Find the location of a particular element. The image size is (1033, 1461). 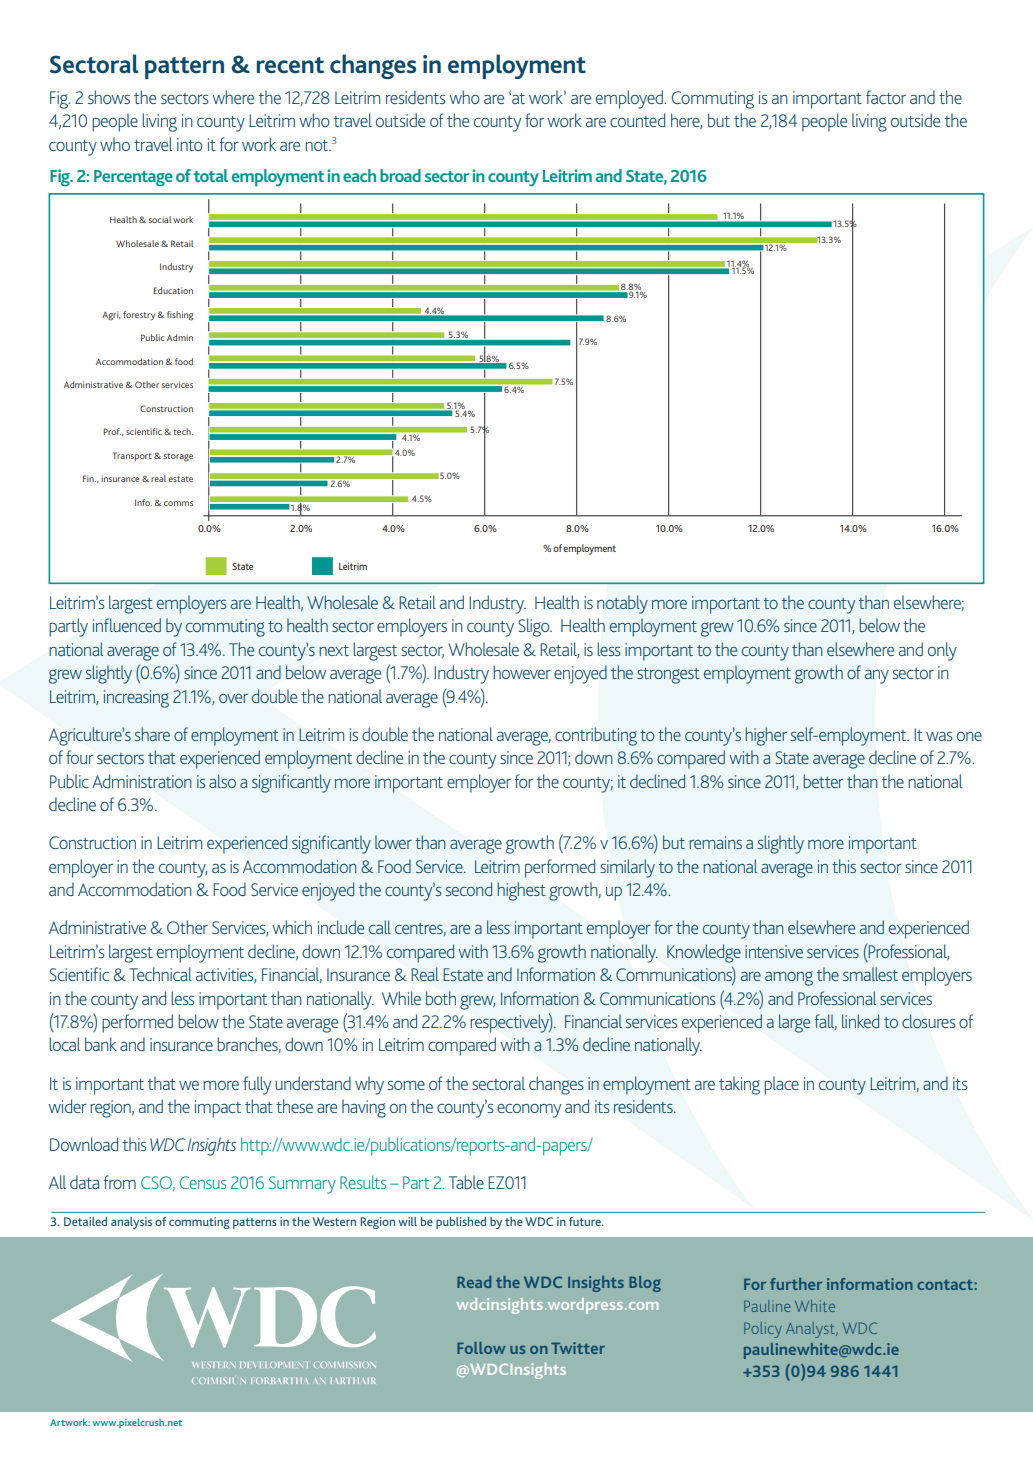

only is located at coordinates (942, 651).
